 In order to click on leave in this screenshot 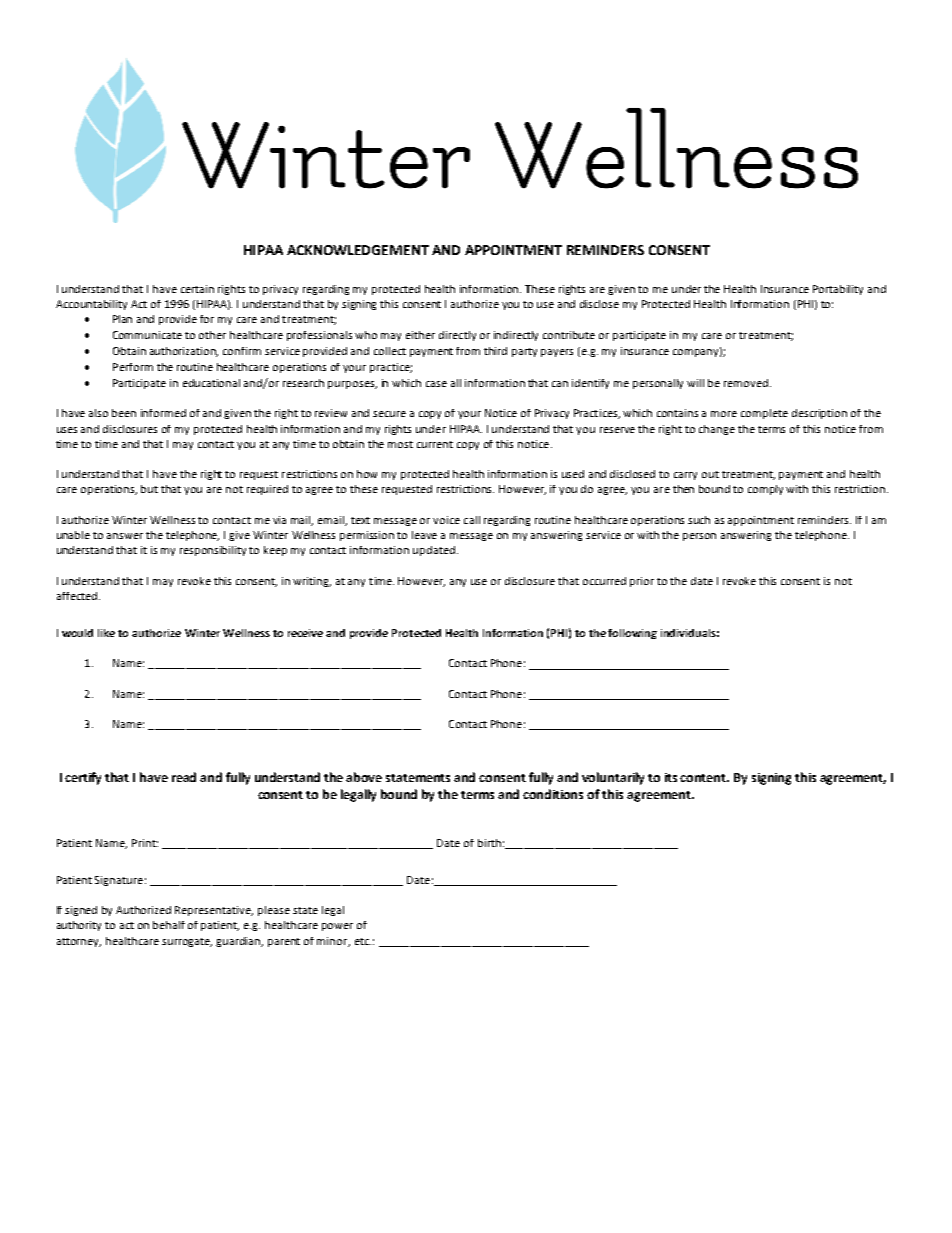, I will do `click(424, 535)`.
